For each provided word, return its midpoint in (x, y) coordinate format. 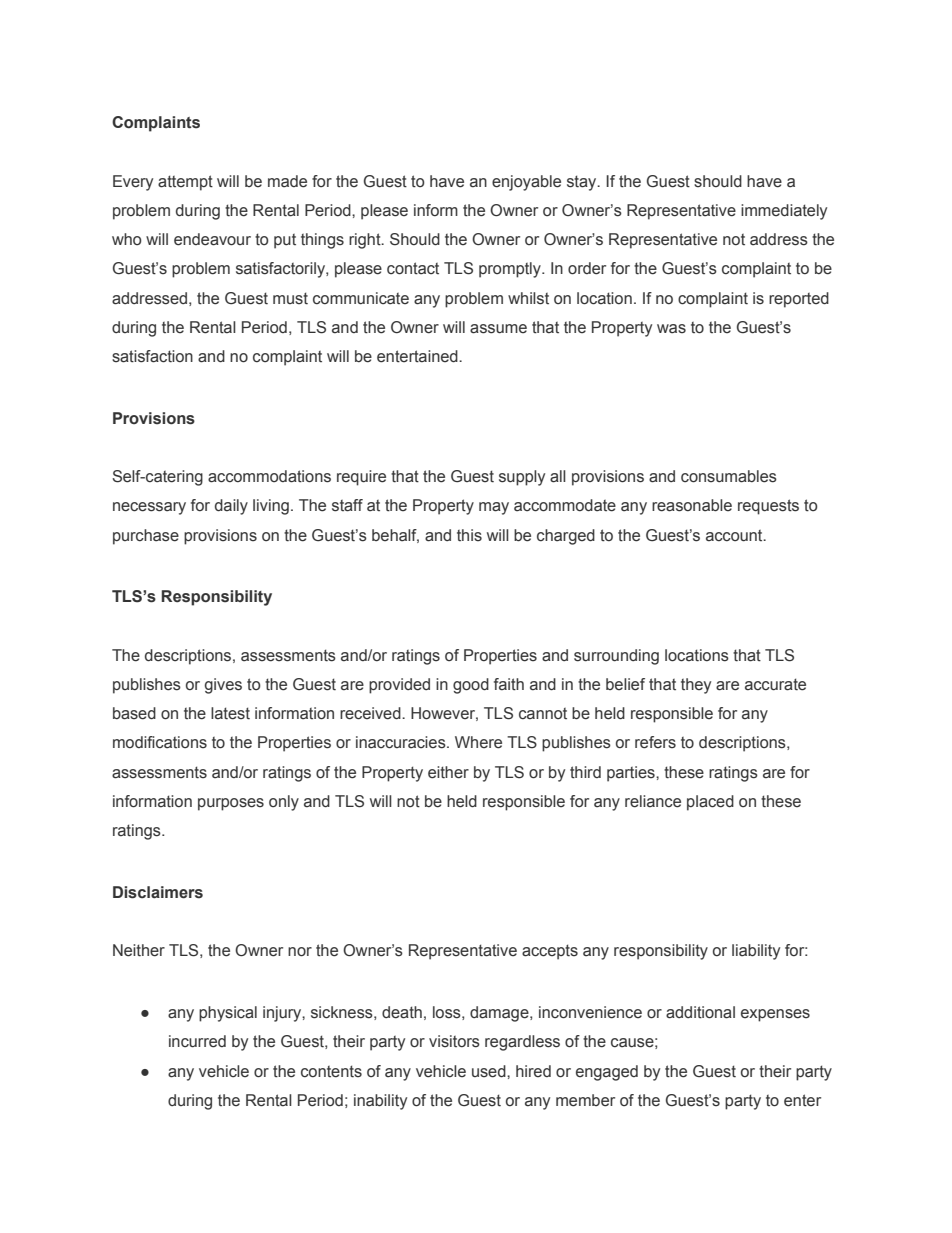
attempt (185, 183)
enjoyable (526, 183)
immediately (784, 212)
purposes (231, 804)
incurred (197, 1041)
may (494, 508)
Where (478, 742)
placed (710, 803)
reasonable (692, 505)
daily (231, 507)
